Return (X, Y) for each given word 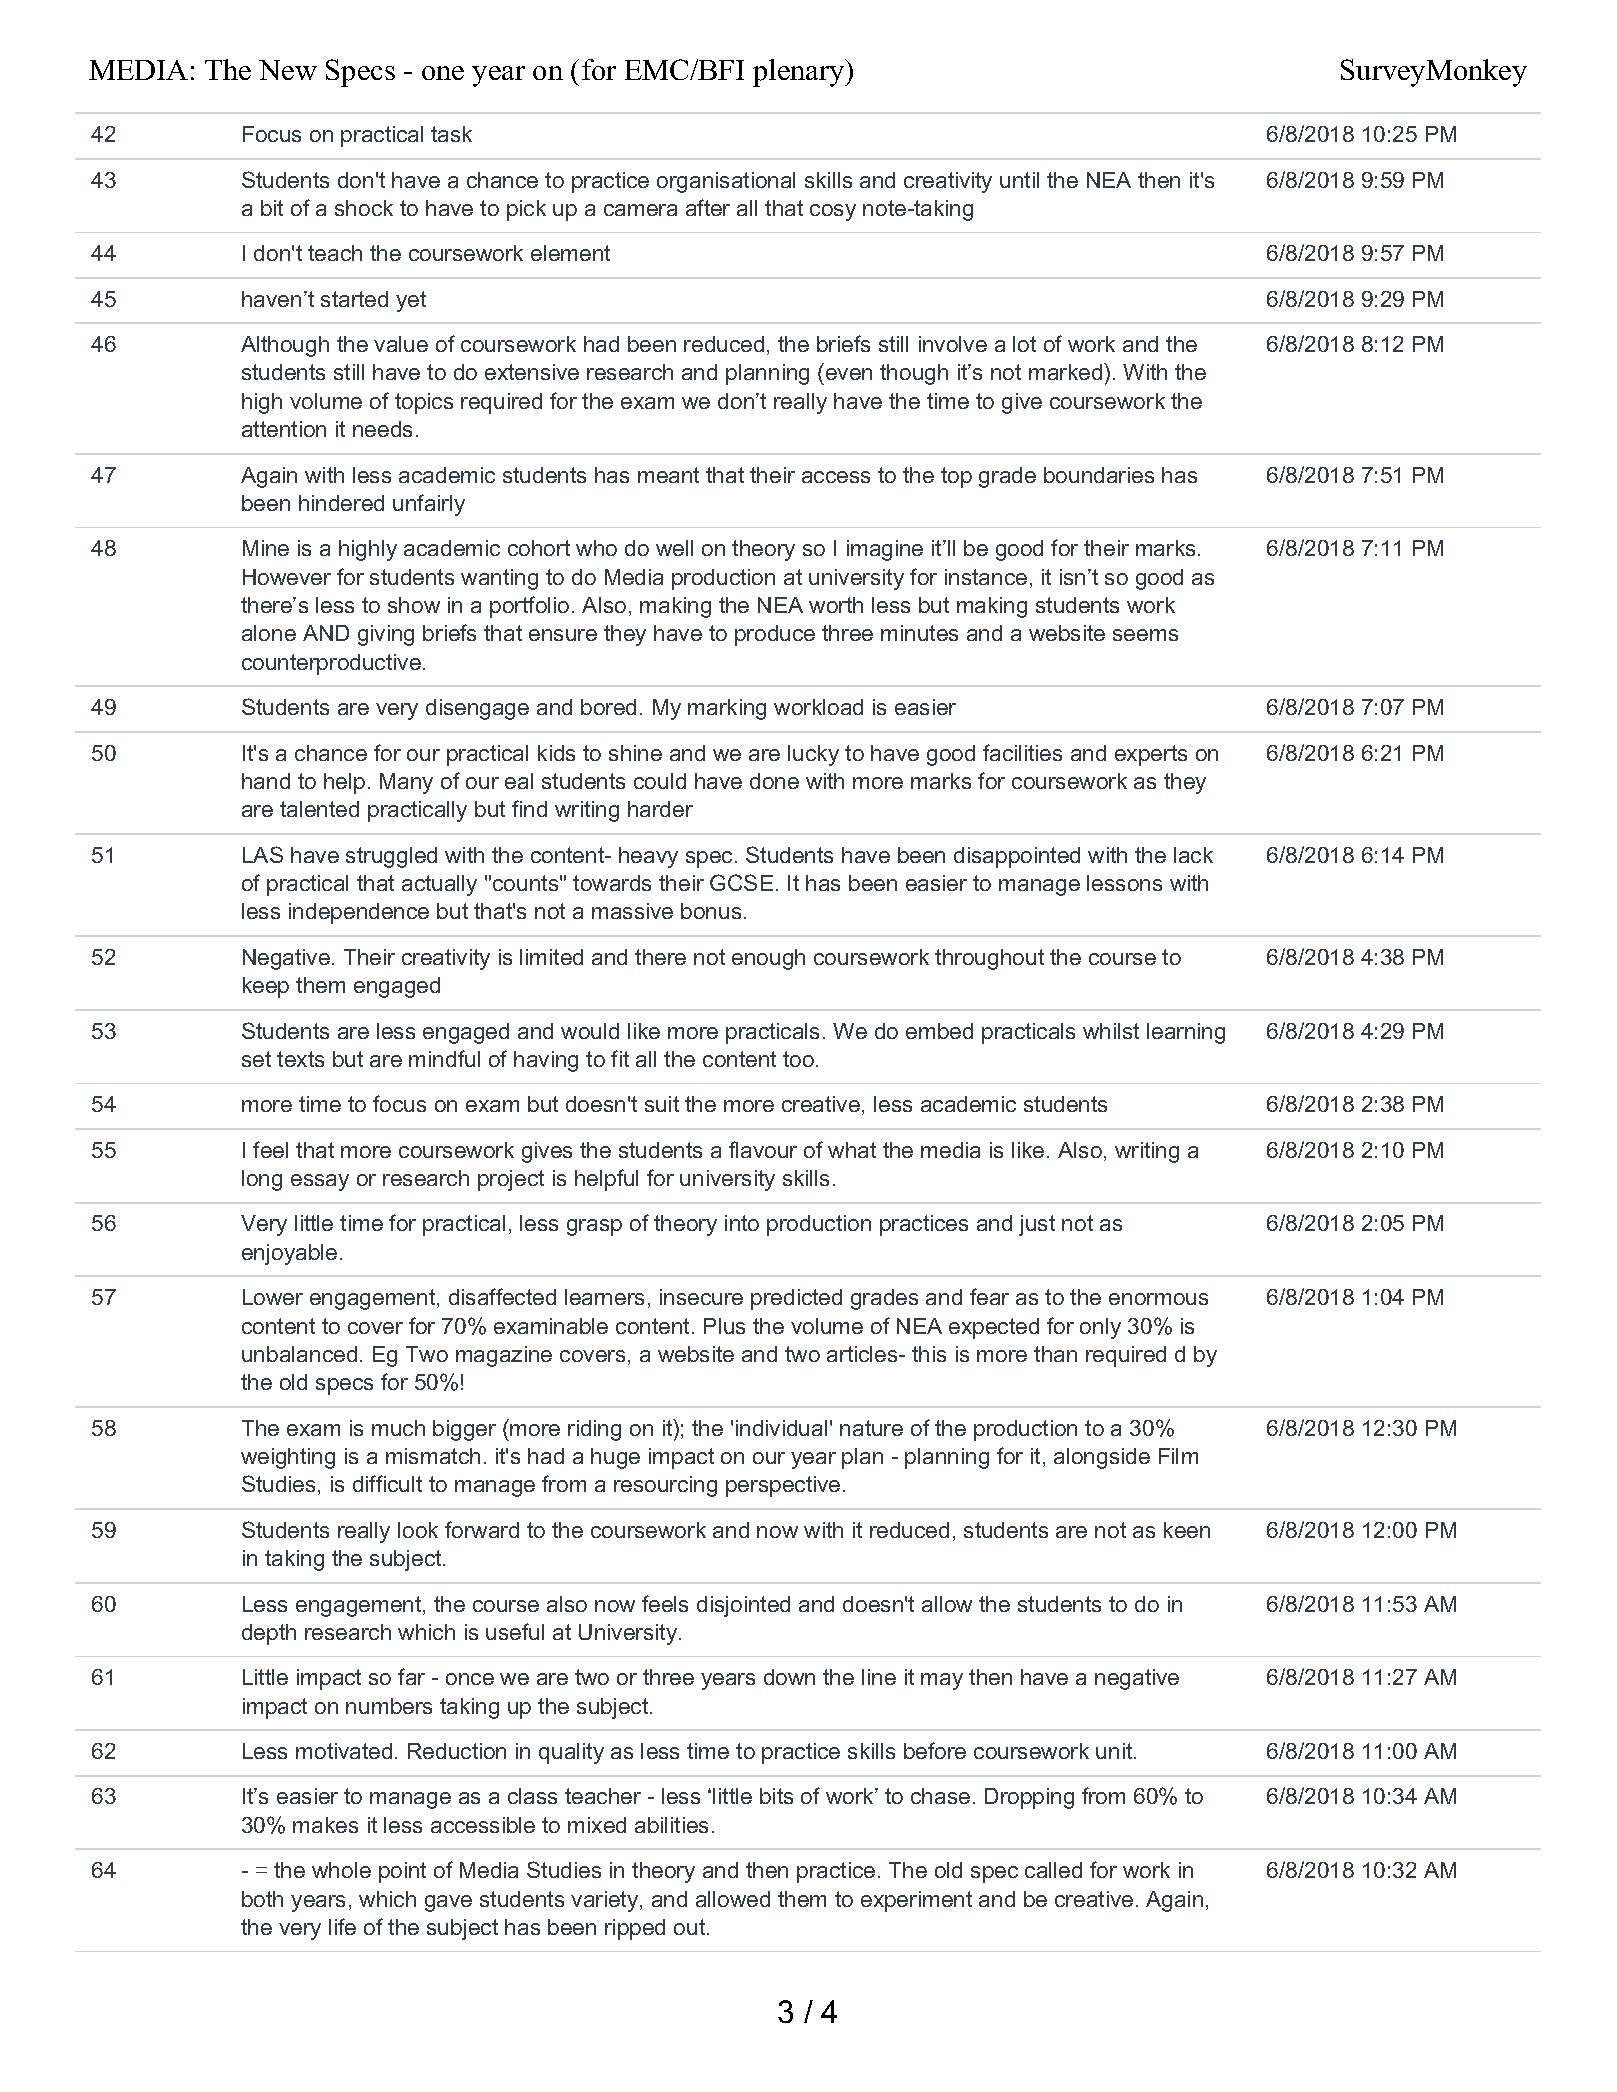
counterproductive (331, 664)
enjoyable (289, 1254)
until (1019, 180)
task (451, 134)
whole (341, 1870)
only (1100, 1328)
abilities (671, 1825)
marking (727, 709)
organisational (726, 182)
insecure (701, 1297)
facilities (1022, 752)
